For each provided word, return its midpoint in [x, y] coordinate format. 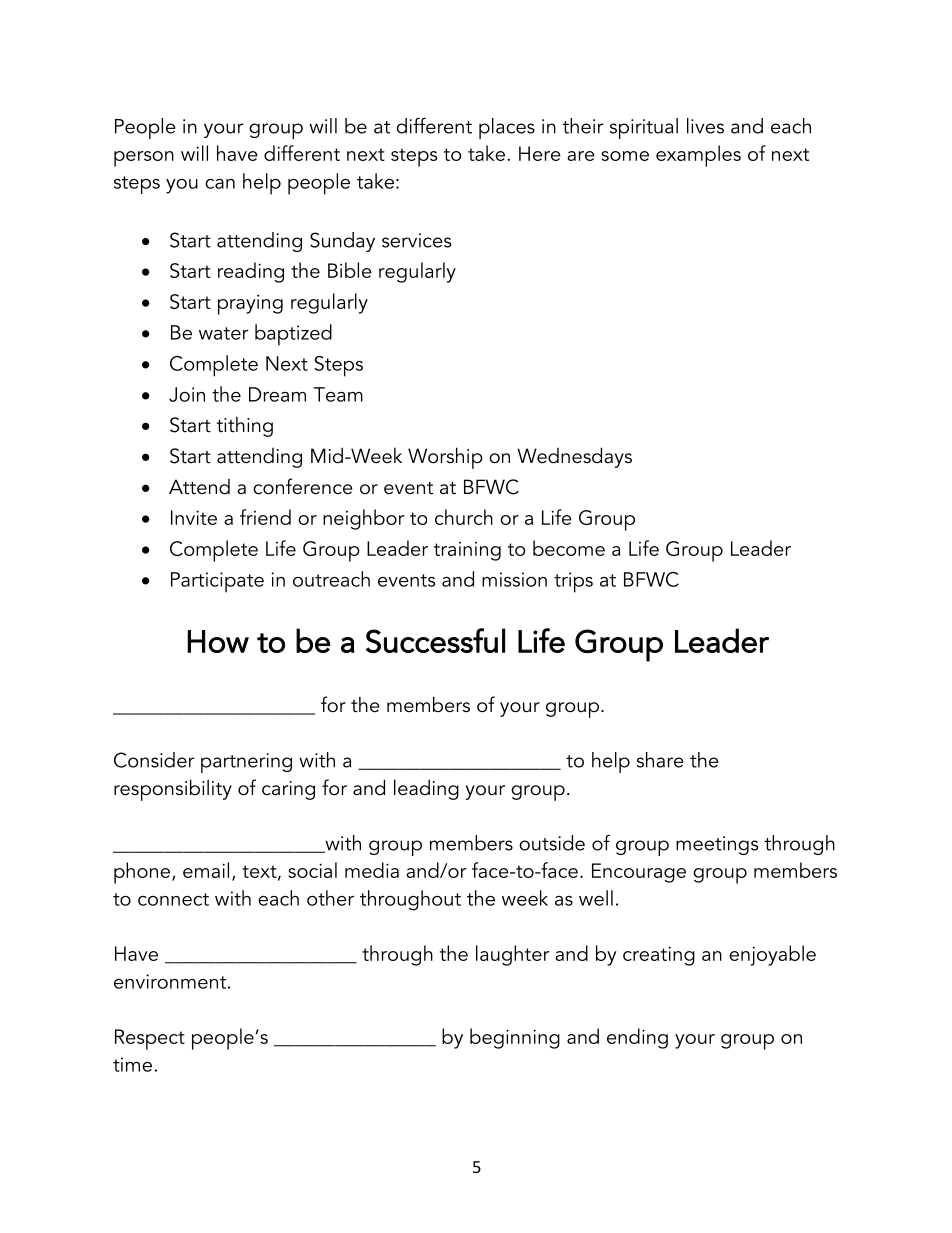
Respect [150, 1039]
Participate [217, 582]
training [467, 551]
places [507, 128]
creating [659, 956]
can [220, 184]
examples [698, 156]
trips [573, 582]
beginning [515, 1038]
